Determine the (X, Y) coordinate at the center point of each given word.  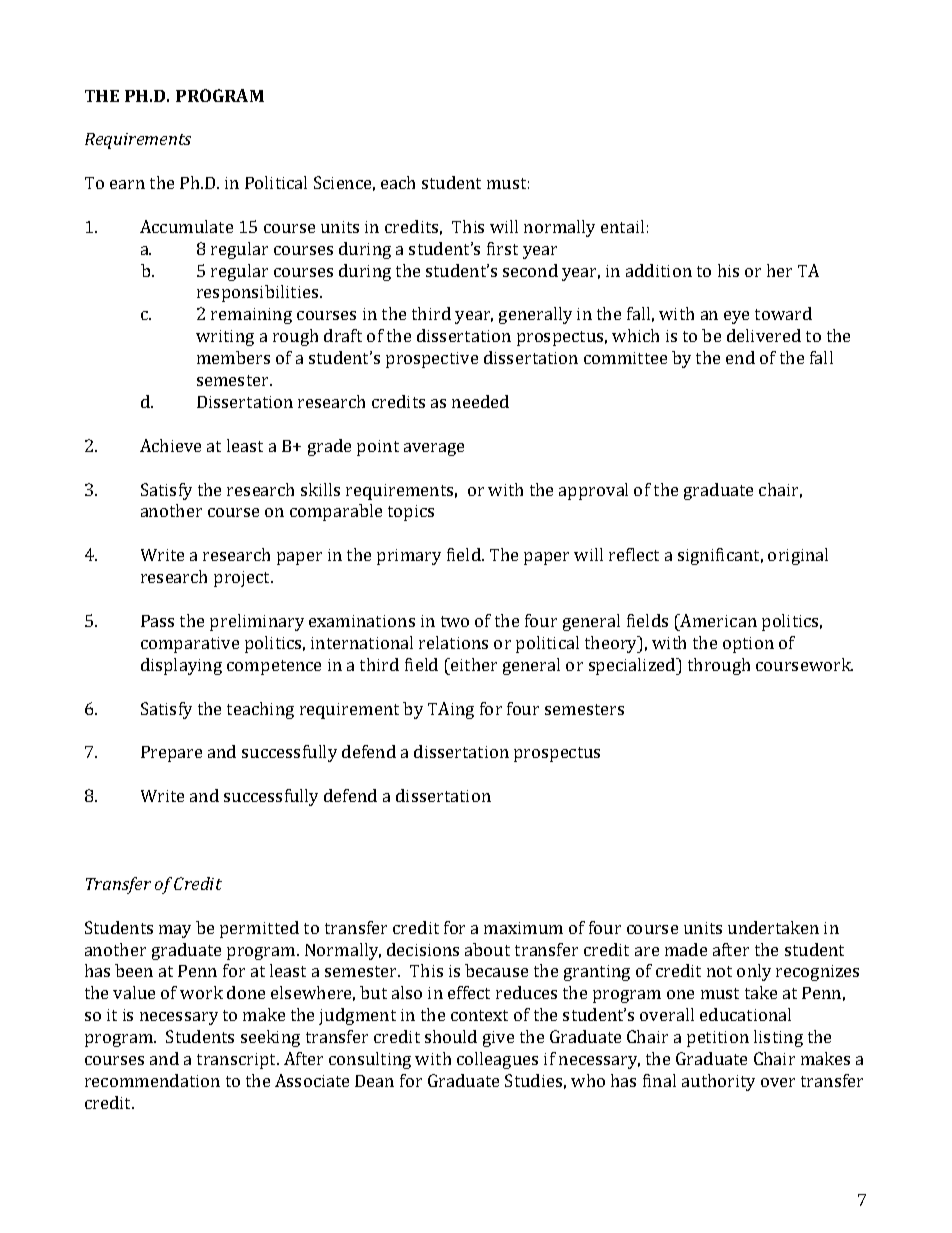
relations (453, 642)
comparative (190, 645)
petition (718, 1039)
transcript (238, 1061)
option (748, 645)
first (502, 248)
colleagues (497, 1060)
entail (622, 226)
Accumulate (186, 226)
